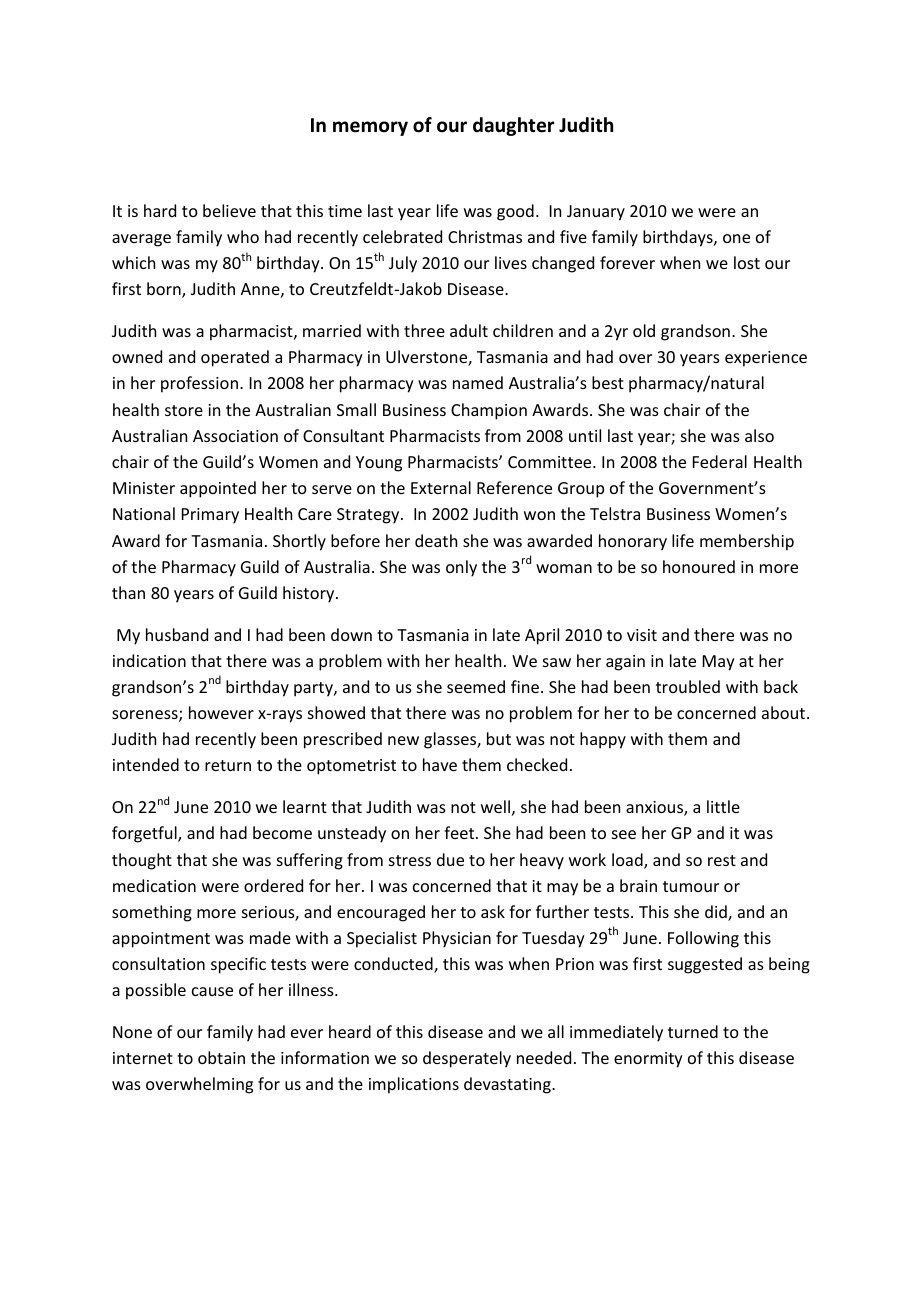 This screenshot has width=924, height=1308. I want to click on husband, so click(177, 634).
